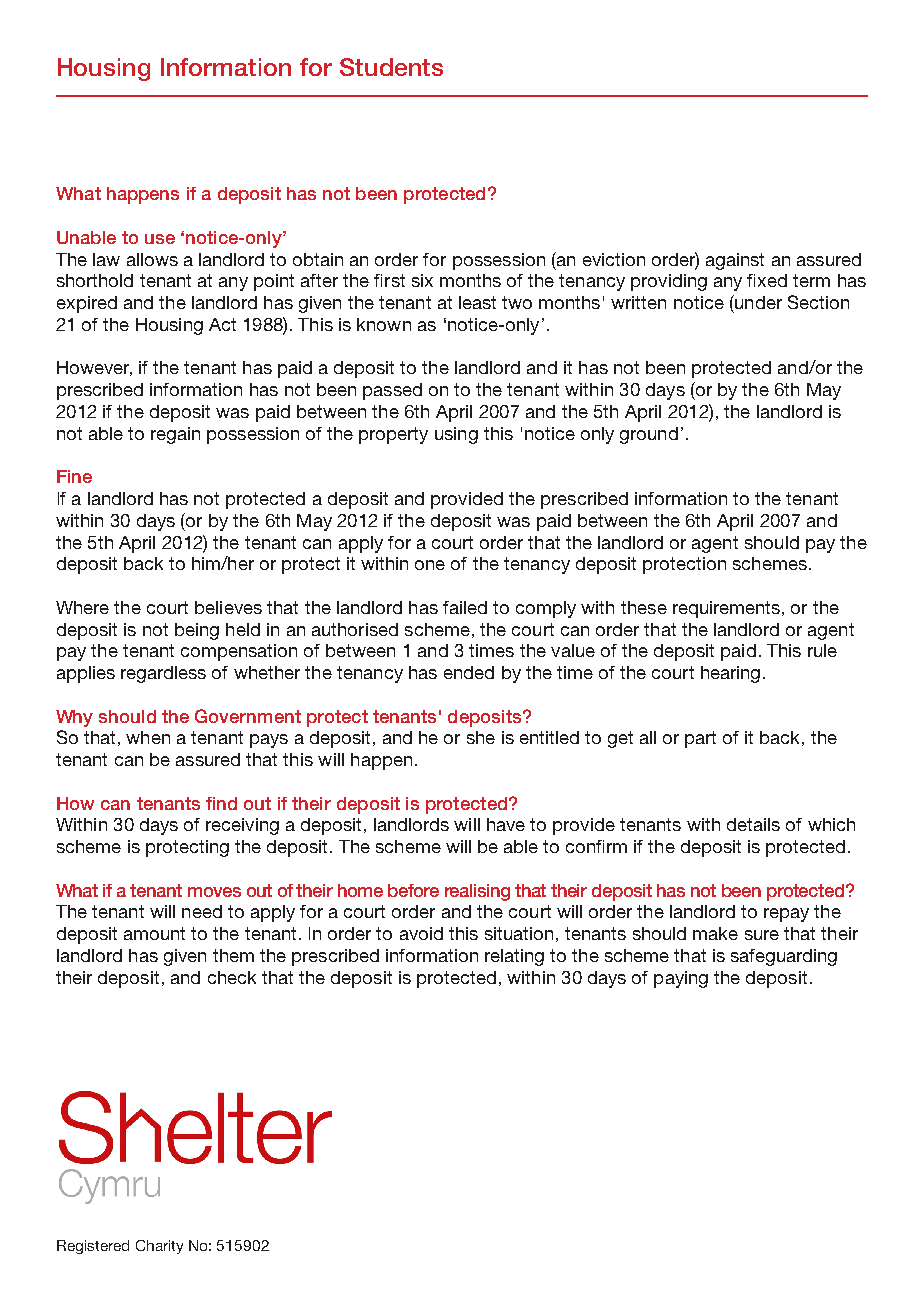 Image resolution: width=924 pixels, height=1308 pixels. Describe the element at coordinates (767, 280) in the screenshot. I see `fixed` at that location.
